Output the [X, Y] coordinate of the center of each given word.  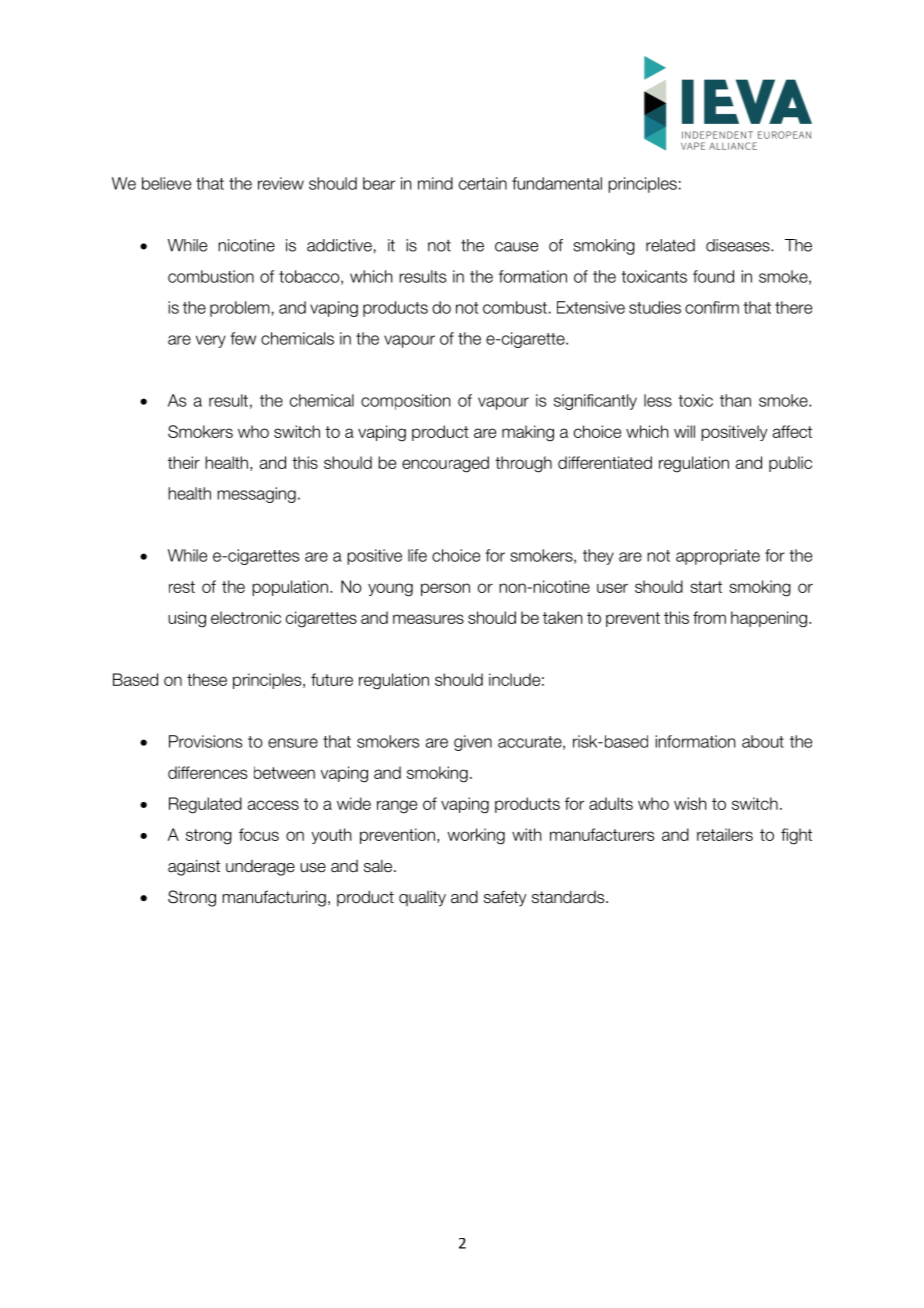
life [417, 555]
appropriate [718, 557]
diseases [739, 245]
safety [505, 898]
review [281, 183]
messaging [256, 495]
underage [260, 868]
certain [483, 183]
